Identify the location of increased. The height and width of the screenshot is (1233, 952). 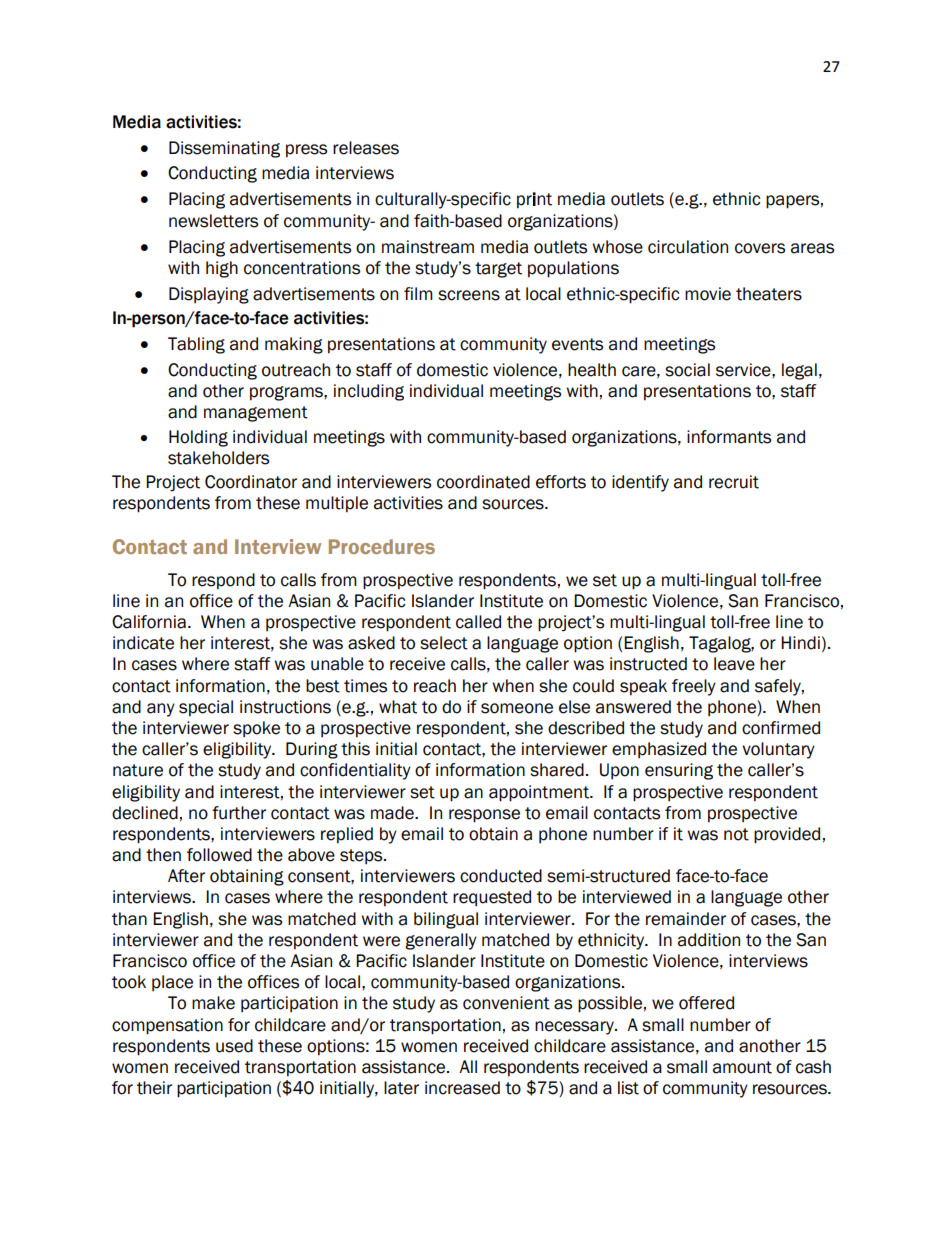
(462, 1088).
